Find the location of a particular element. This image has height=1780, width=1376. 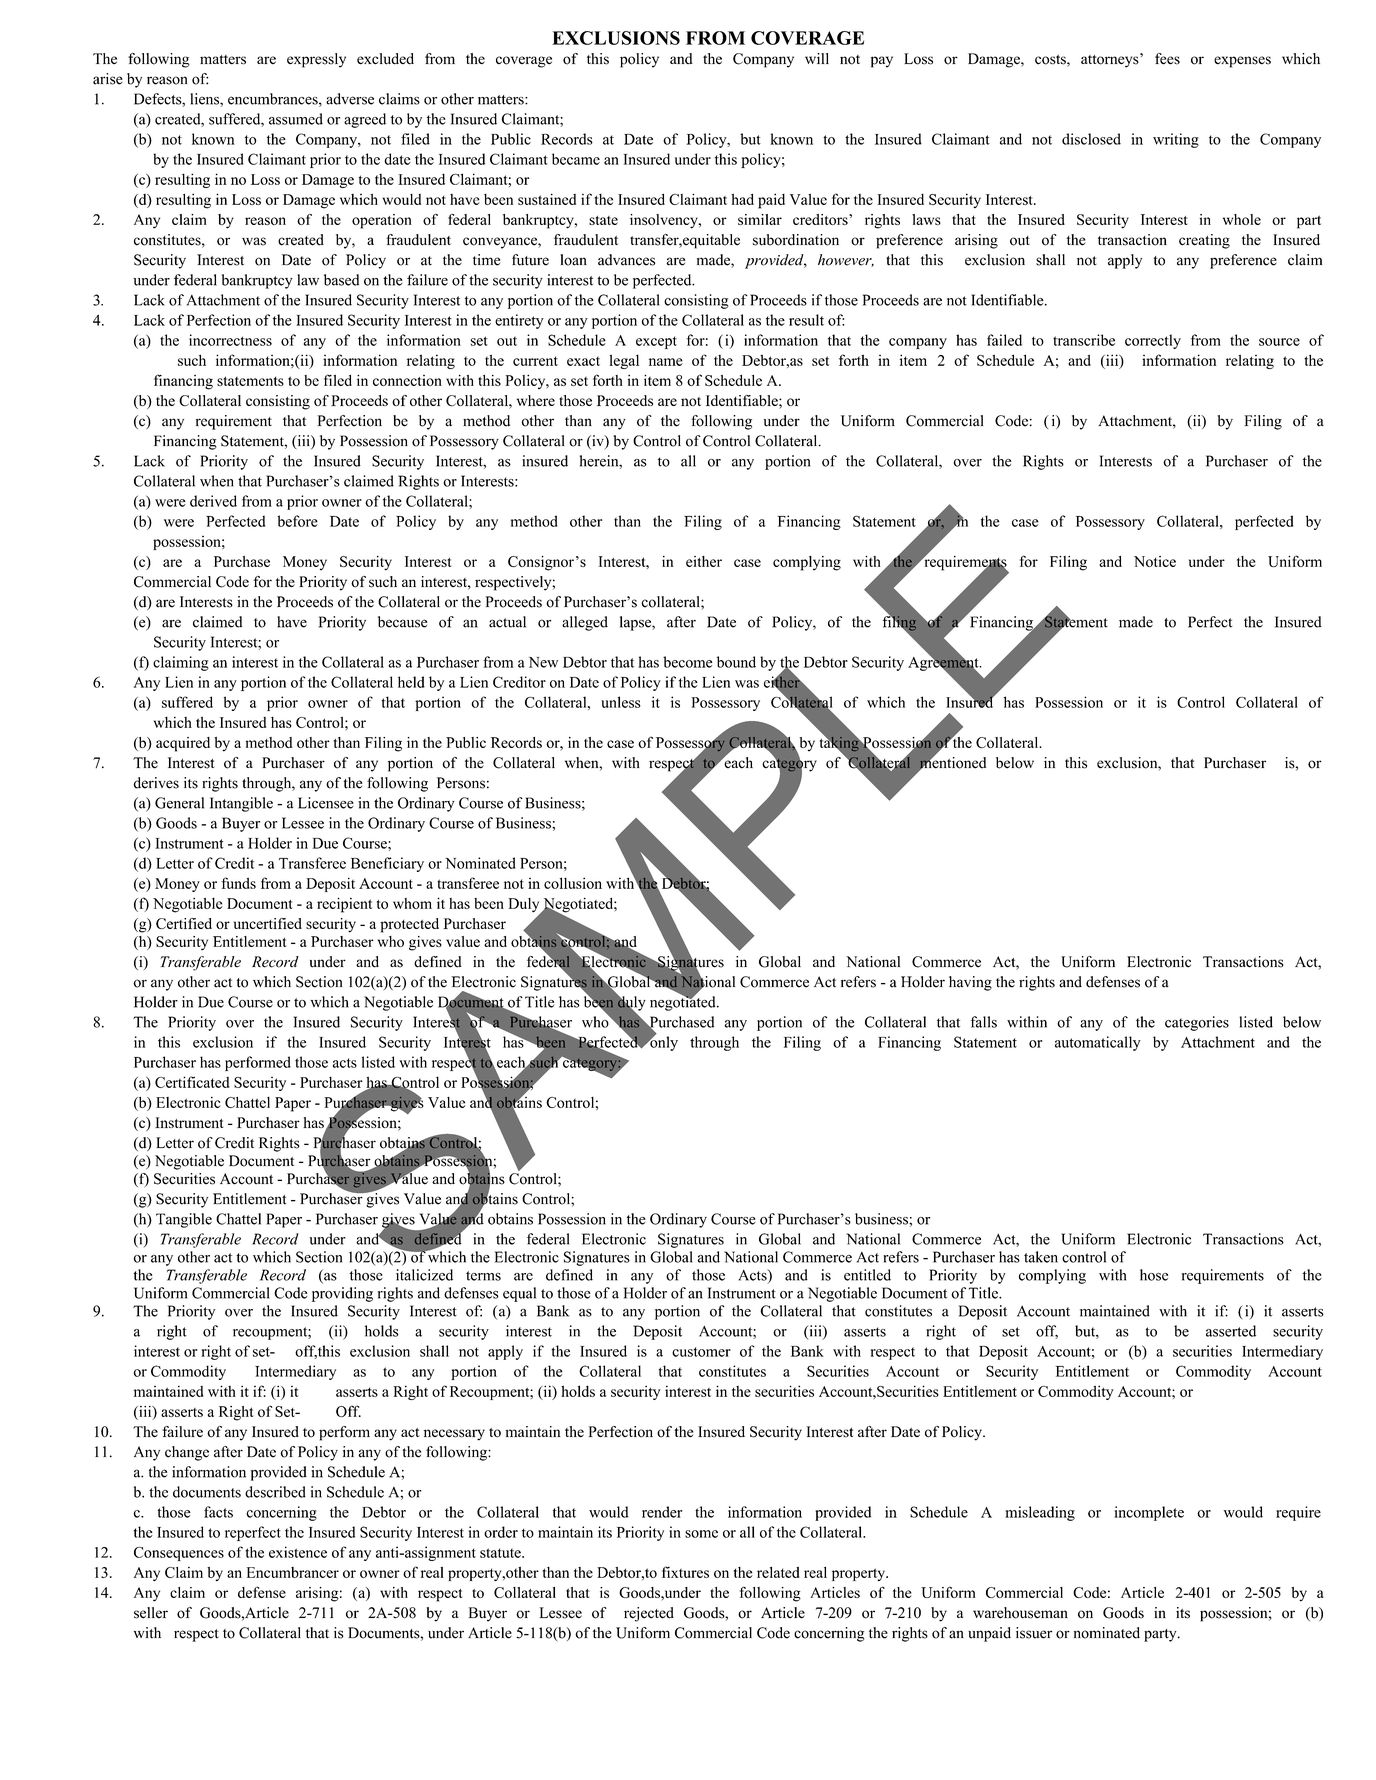

fixtures is located at coordinates (685, 1572).
